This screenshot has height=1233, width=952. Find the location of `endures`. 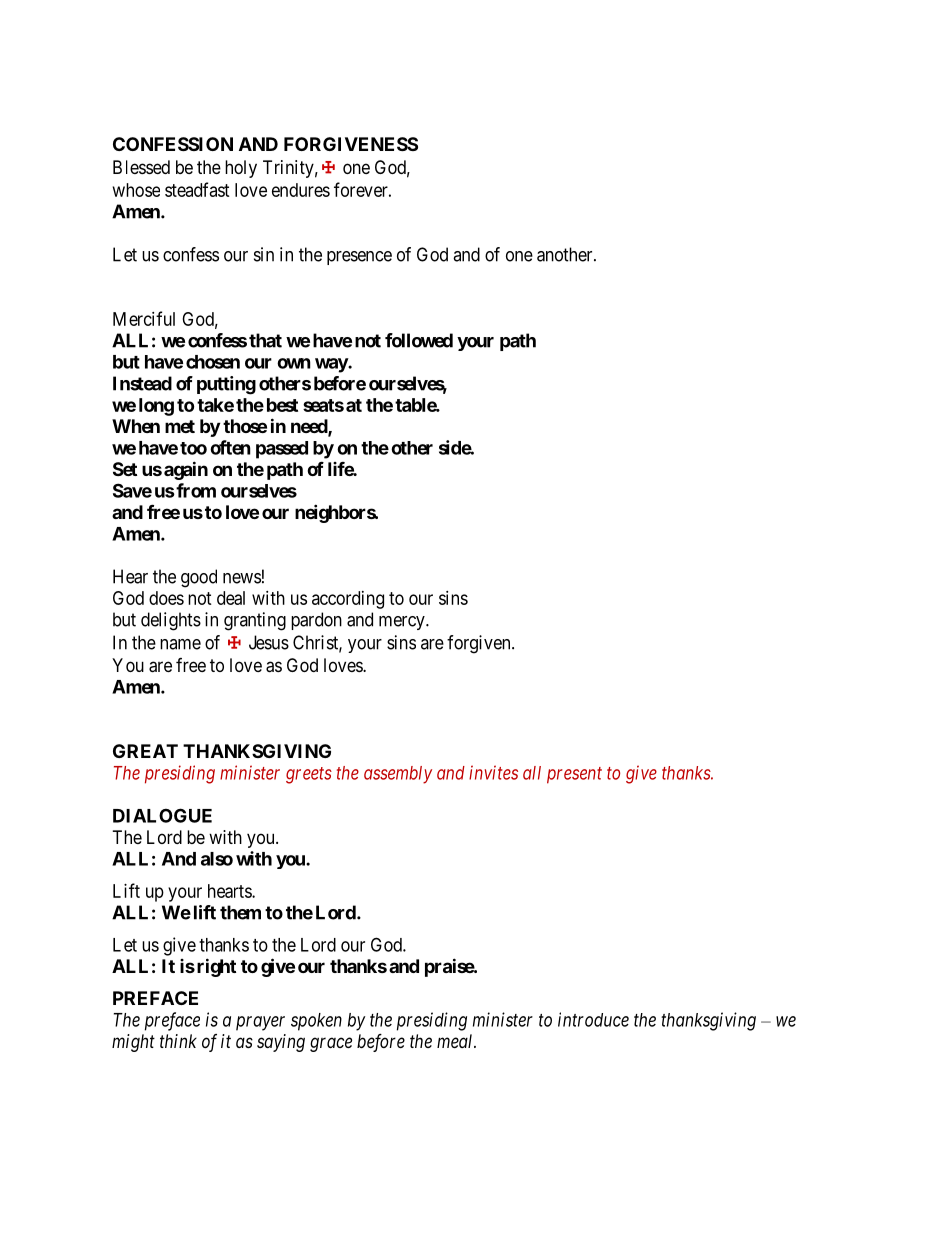

endures is located at coordinates (301, 190).
